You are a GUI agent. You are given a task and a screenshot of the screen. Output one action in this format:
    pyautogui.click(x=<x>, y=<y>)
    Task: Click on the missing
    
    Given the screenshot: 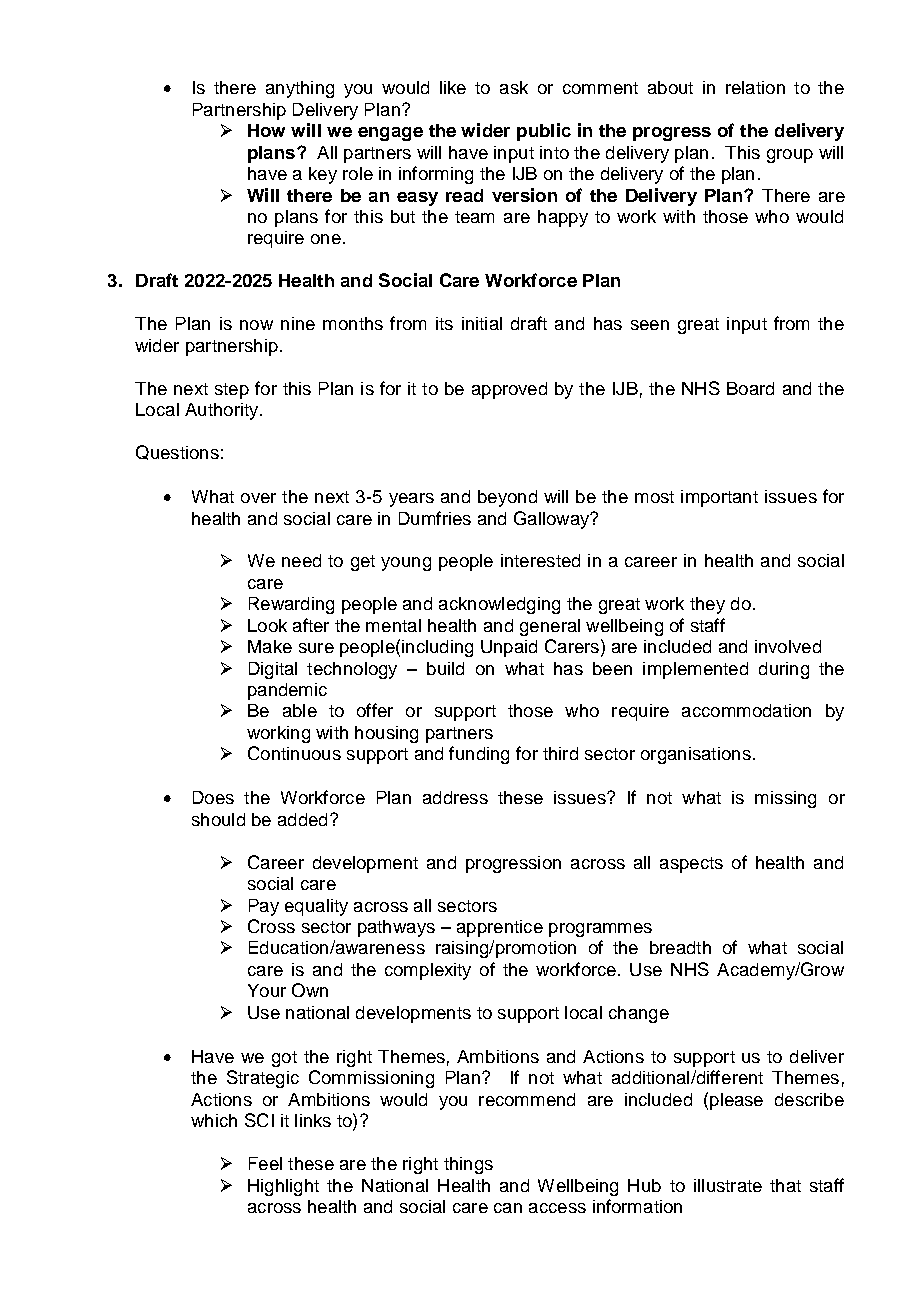 What is the action you would take?
    pyautogui.click(x=785, y=799)
